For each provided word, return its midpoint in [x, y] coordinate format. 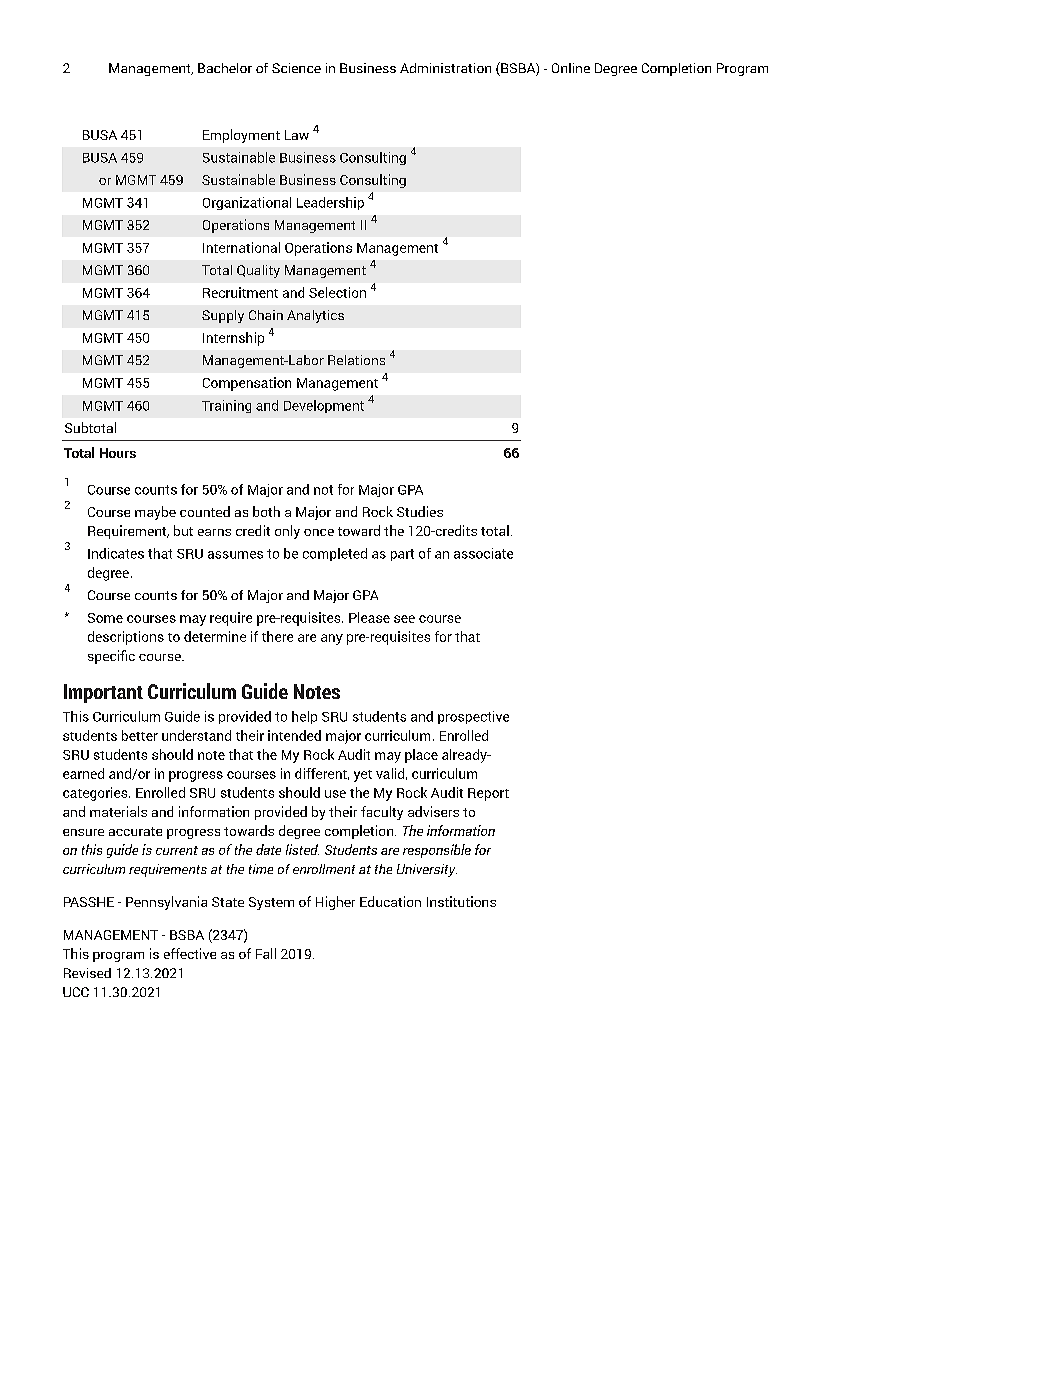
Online [571, 68]
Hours [118, 453]
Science [296, 68]
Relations [356, 360]
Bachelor [225, 68]
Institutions [461, 901]
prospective [473, 717]
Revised [87, 973]
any [332, 639]
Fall [266, 953]
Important [103, 693]
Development [324, 406]
